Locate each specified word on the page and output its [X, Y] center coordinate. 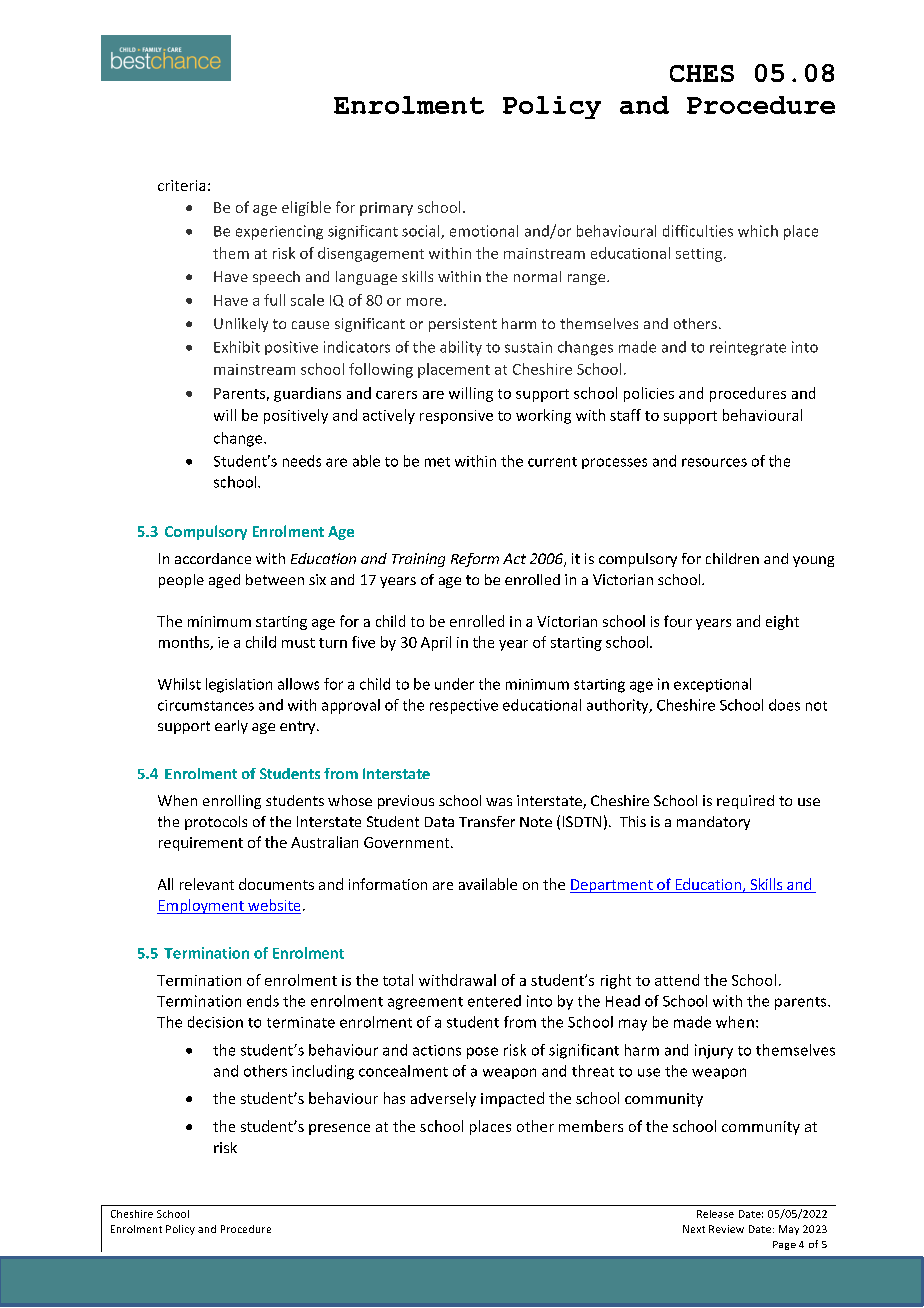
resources [714, 462]
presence [339, 1129]
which [758, 231]
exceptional [712, 685]
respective [464, 706]
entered [494, 1001]
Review [726, 1229]
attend [677, 980]
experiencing [279, 232]
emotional [484, 231]
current [552, 462]
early [231, 727]
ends [263, 1001]
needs [302, 461]
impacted [512, 1099]
